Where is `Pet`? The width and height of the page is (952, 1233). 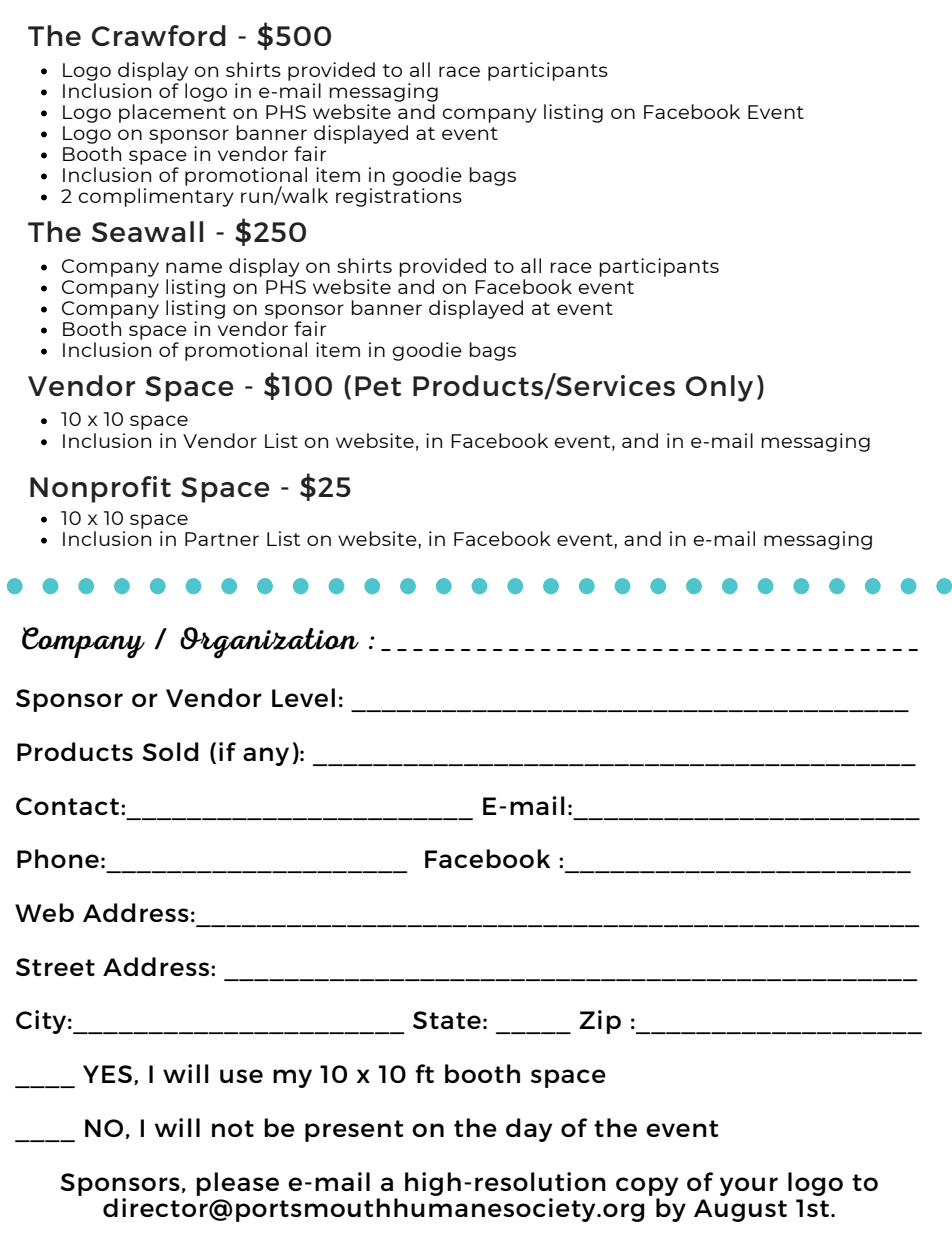 Pet is located at coordinates (378, 386).
